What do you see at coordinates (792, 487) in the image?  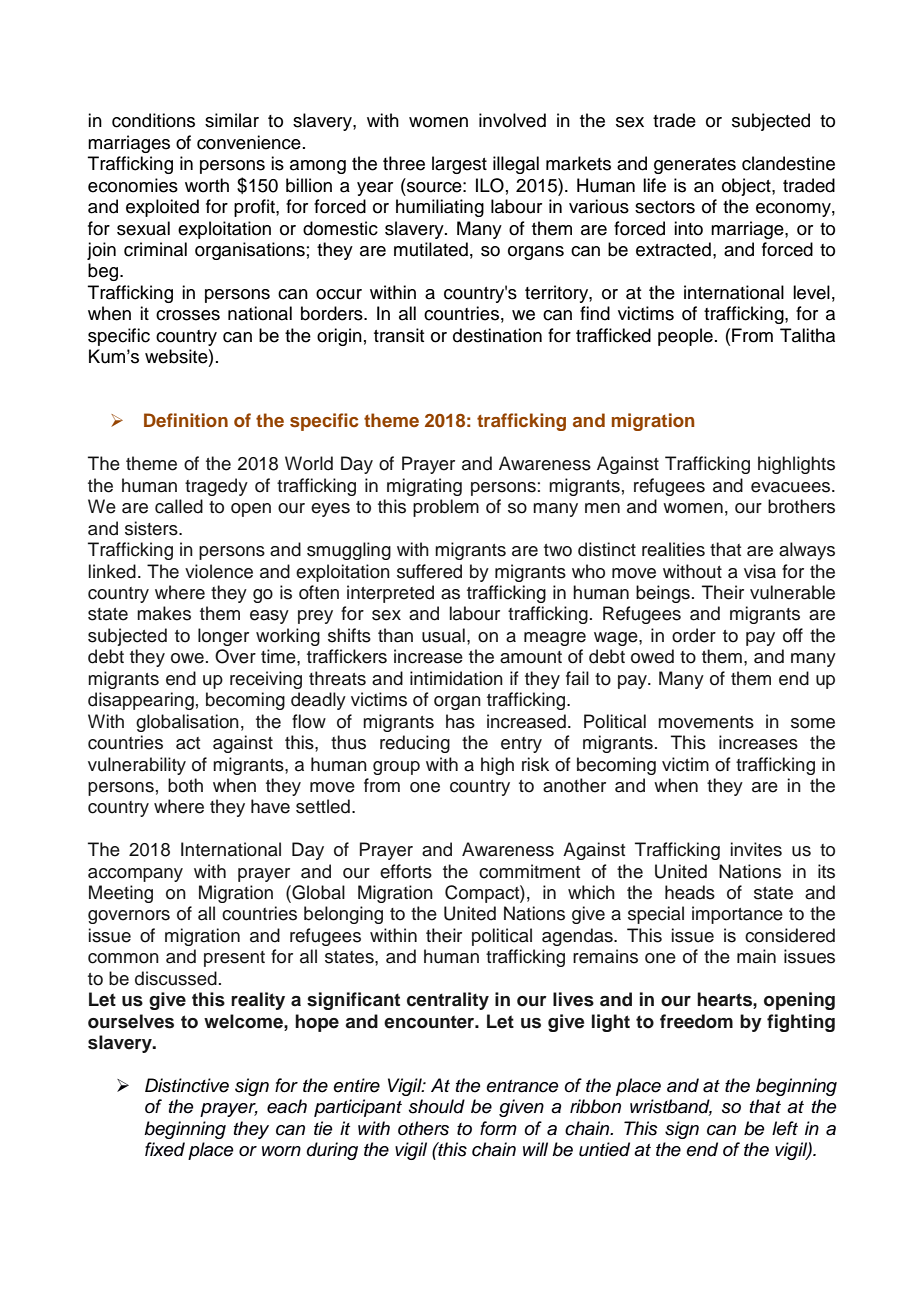 I see `evacuees` at bounding box center [792, 487].
